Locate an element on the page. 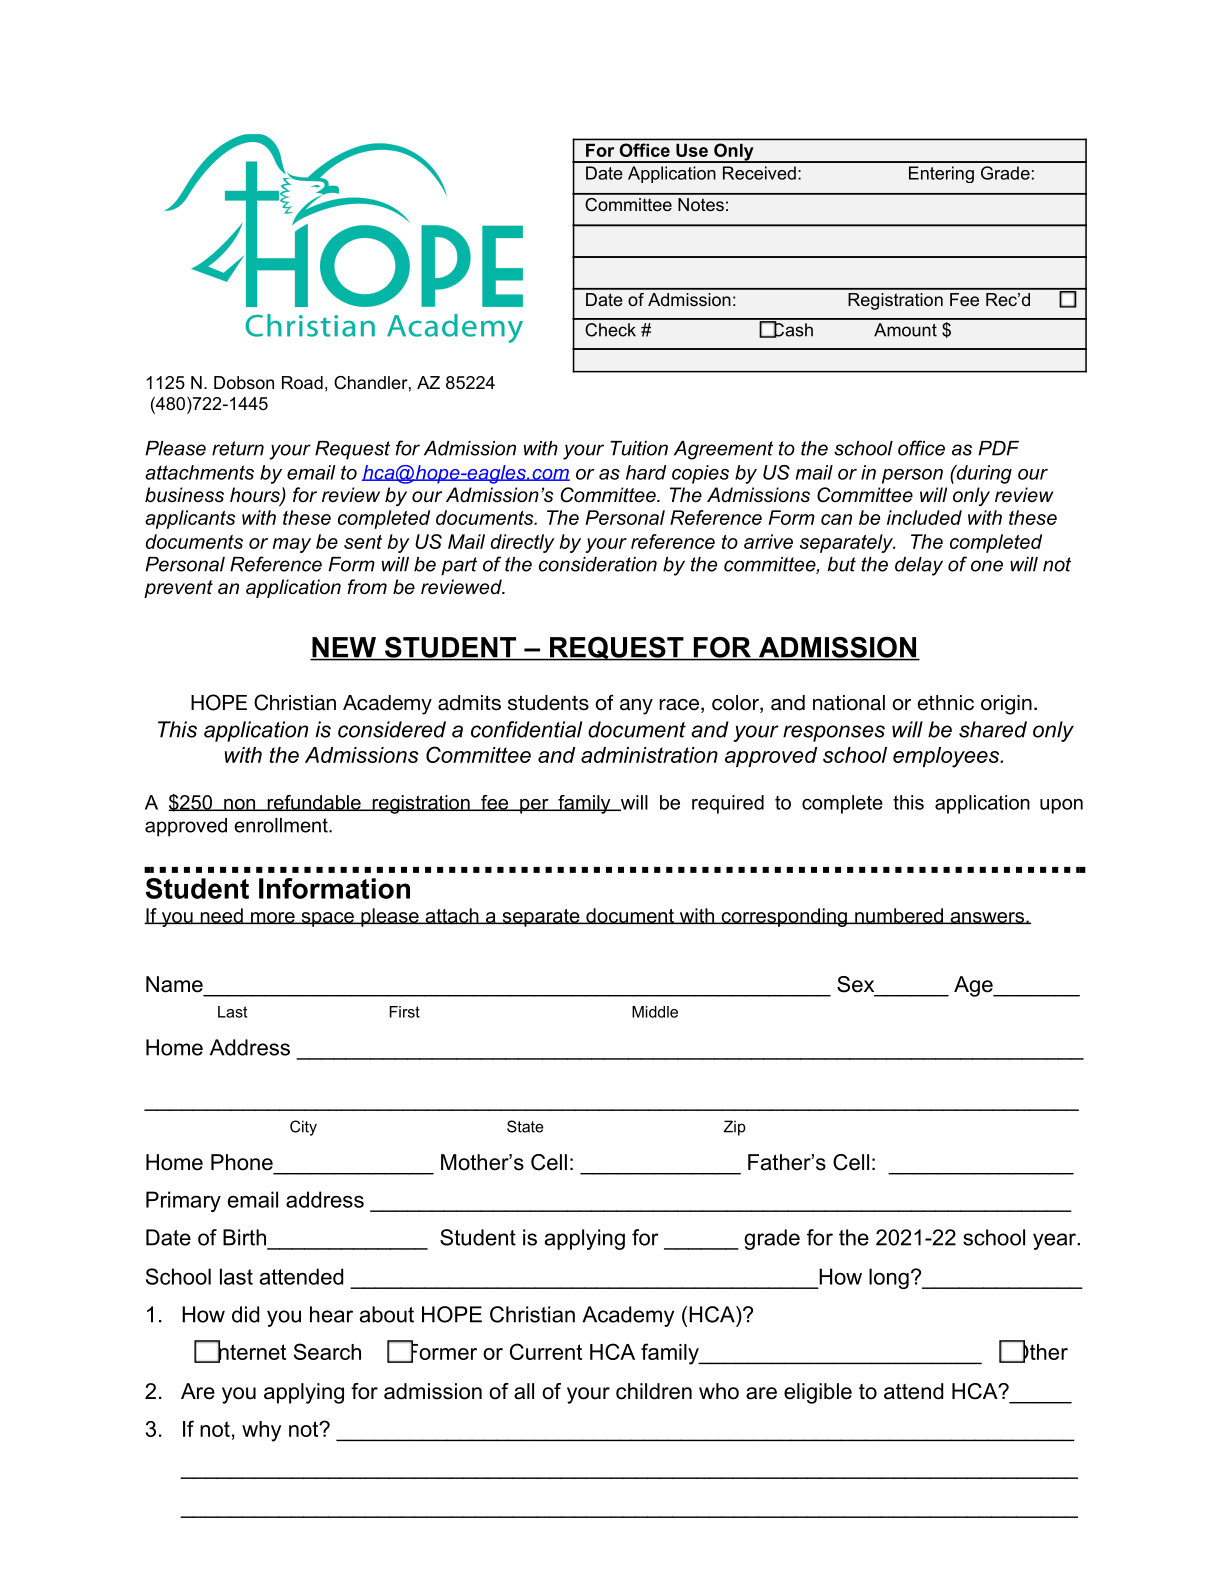 The image size is (1230, 1592). Entering is located at coordinates (941, 174).
